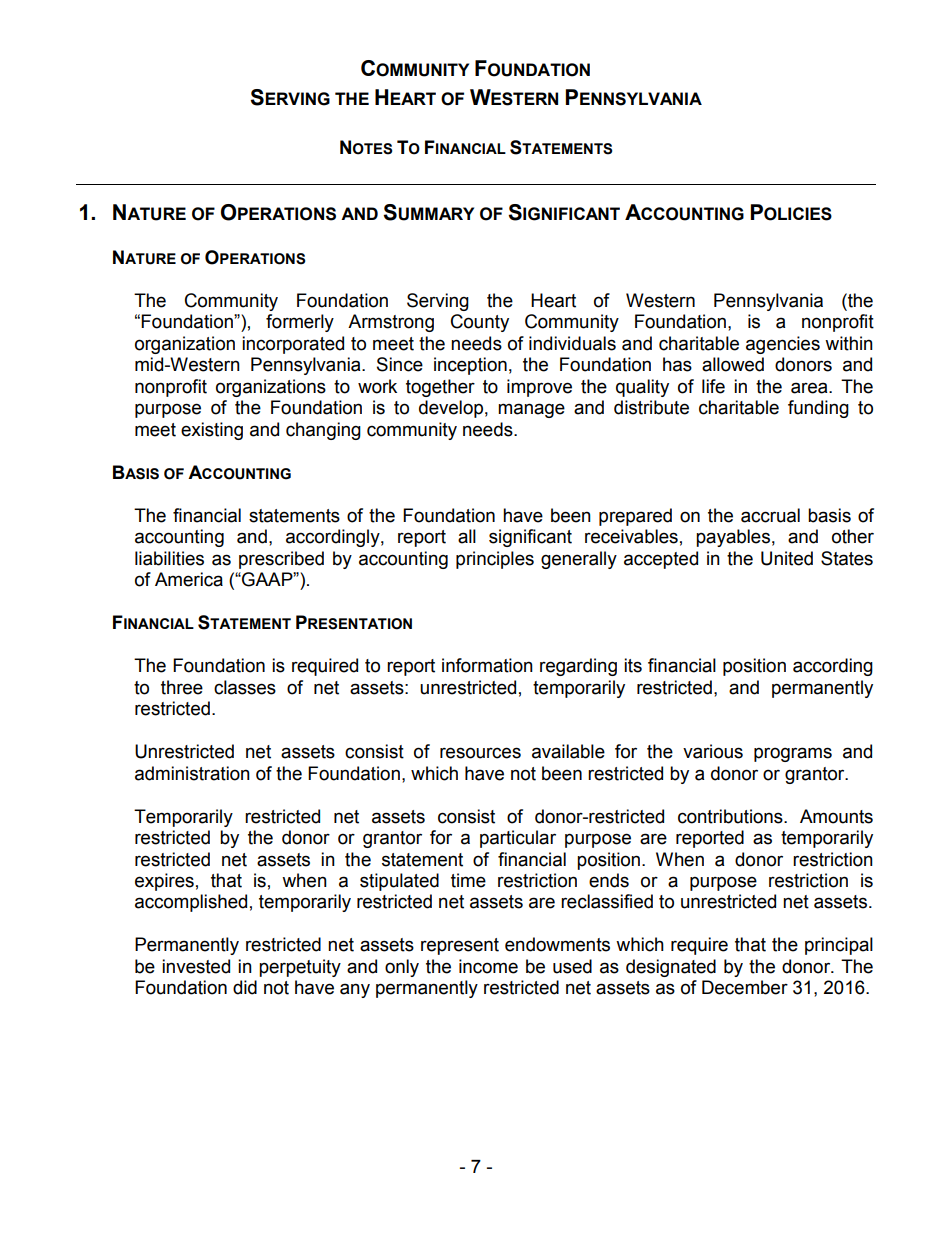 The width and height of the screenshot is (952, 1233). I want to click on County, so click(480, 323).
